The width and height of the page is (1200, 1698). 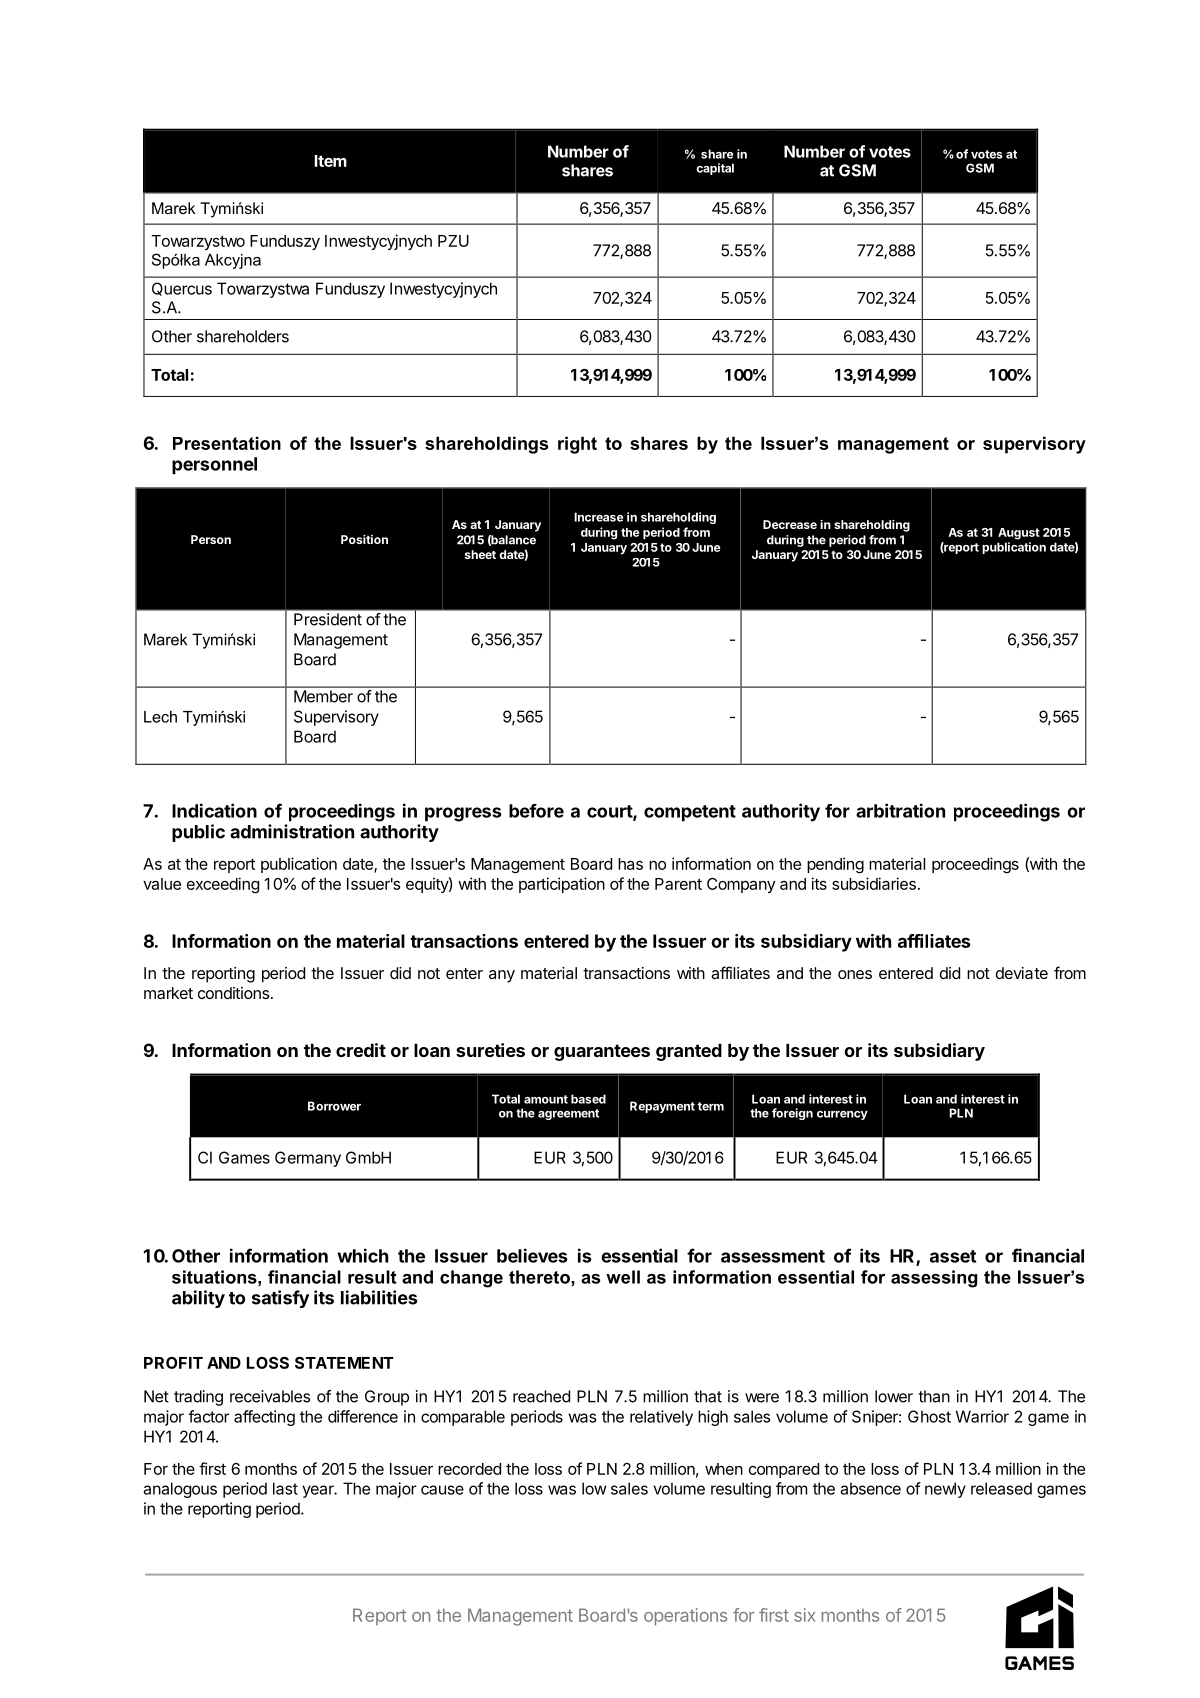 I want to click on agreement, so click(x=568, y=1114).
